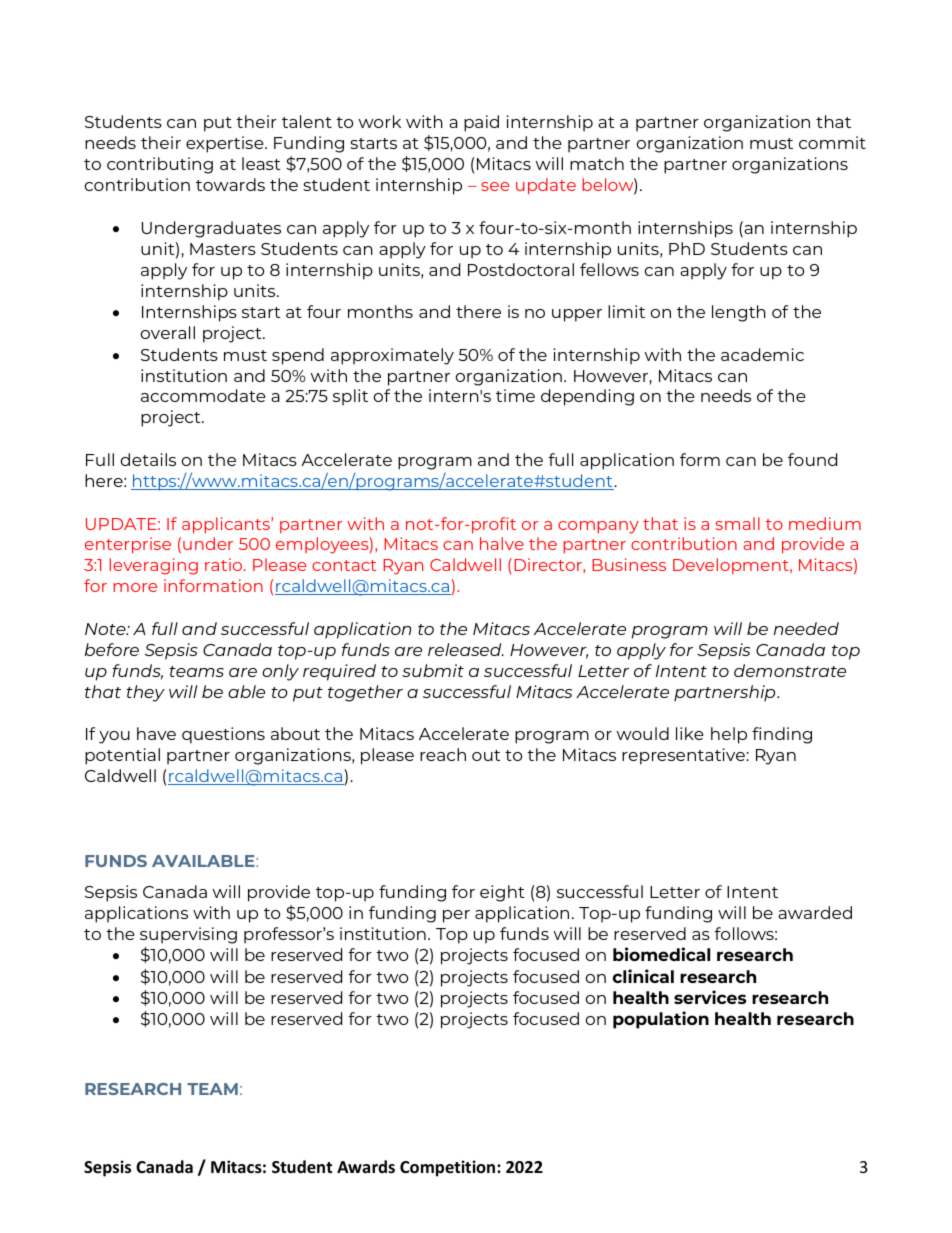  What do you see at coordinates (226, 144) in the page?
I see `expertise` at bounding box center [226, 144].
